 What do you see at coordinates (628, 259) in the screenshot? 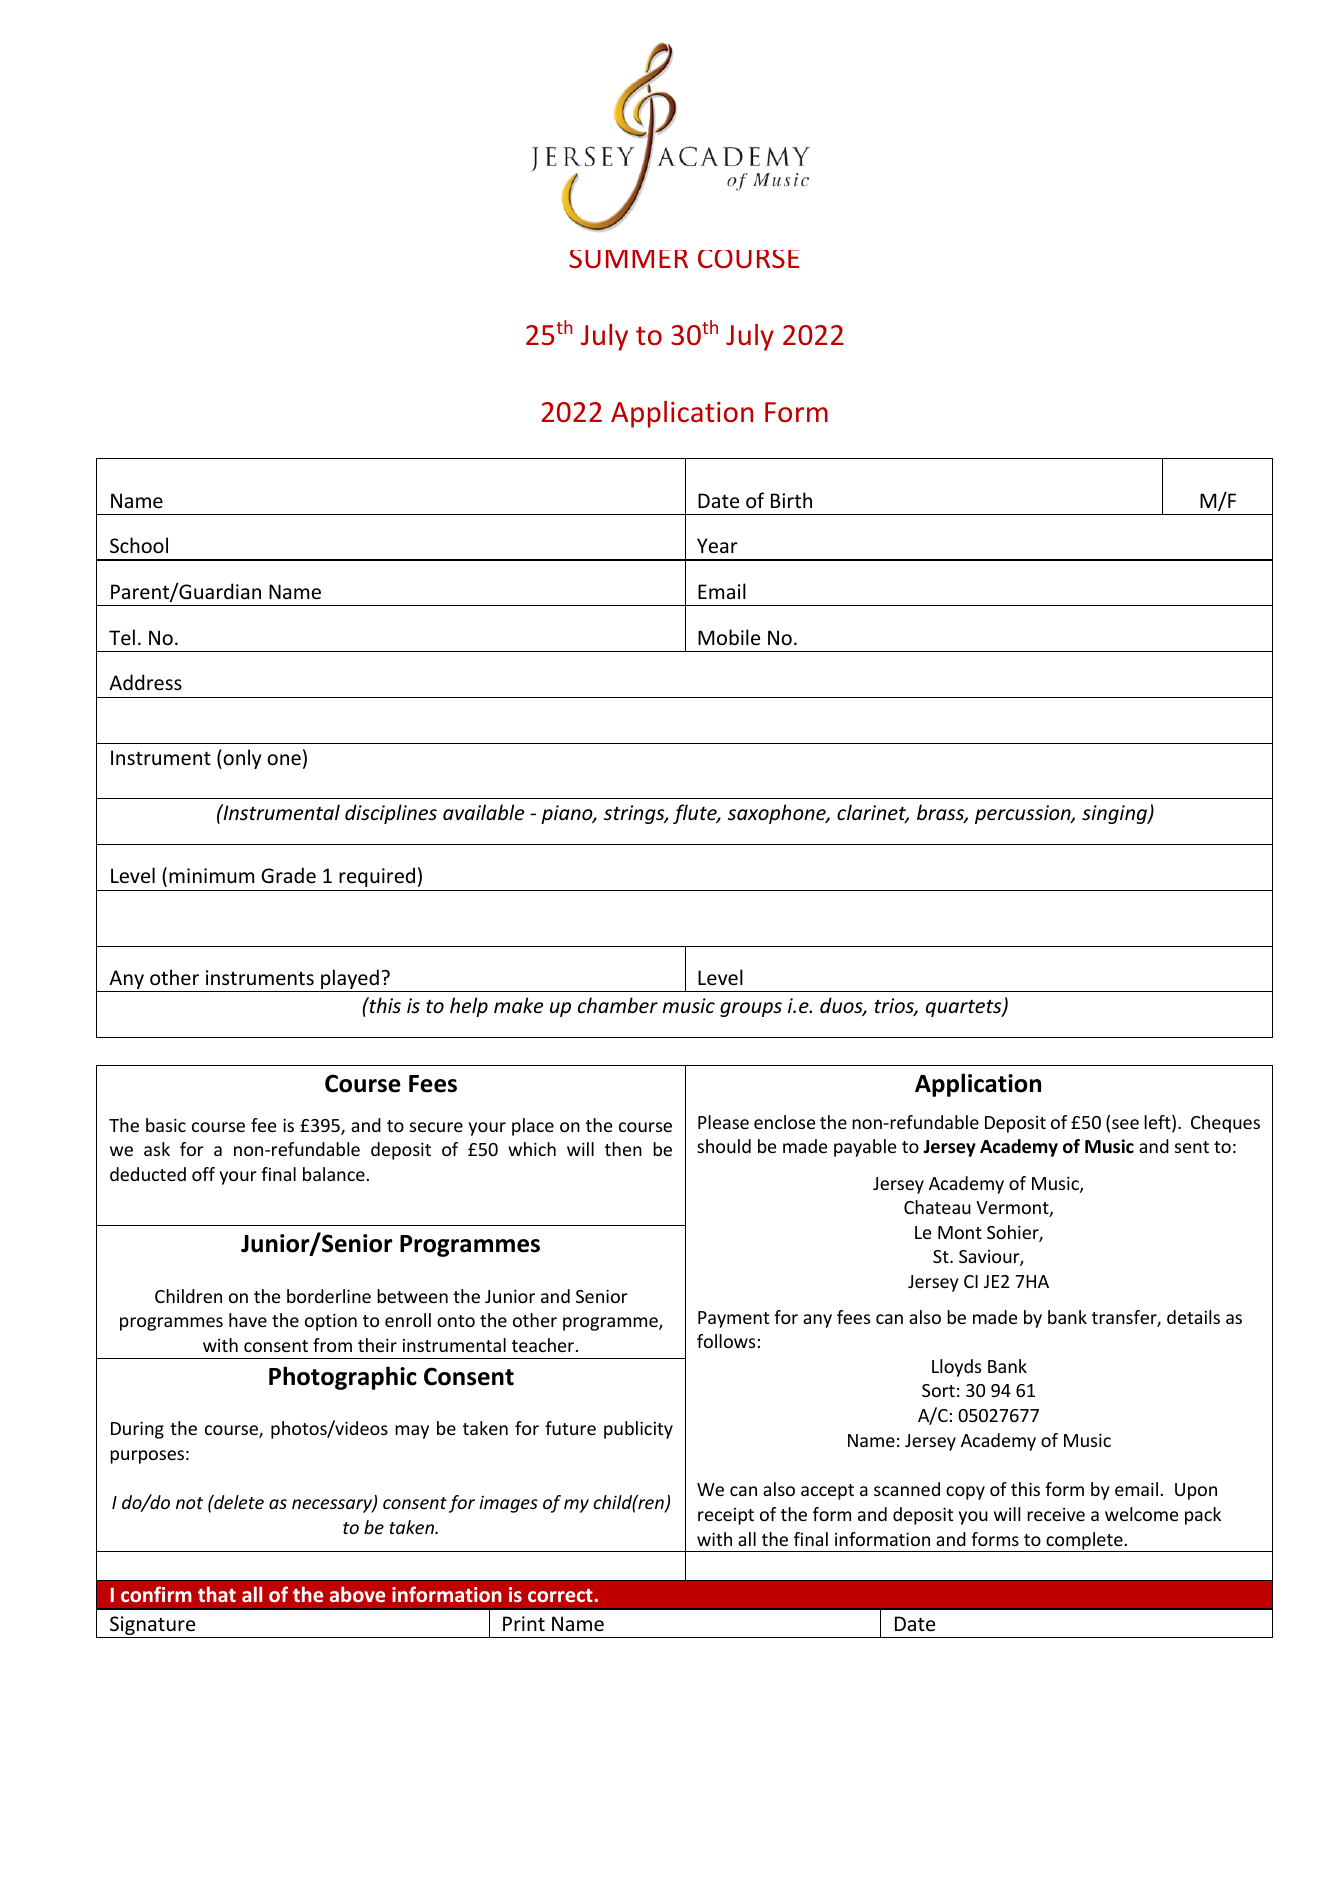
I see `SUMMER` at bounding box center [628, 259].
